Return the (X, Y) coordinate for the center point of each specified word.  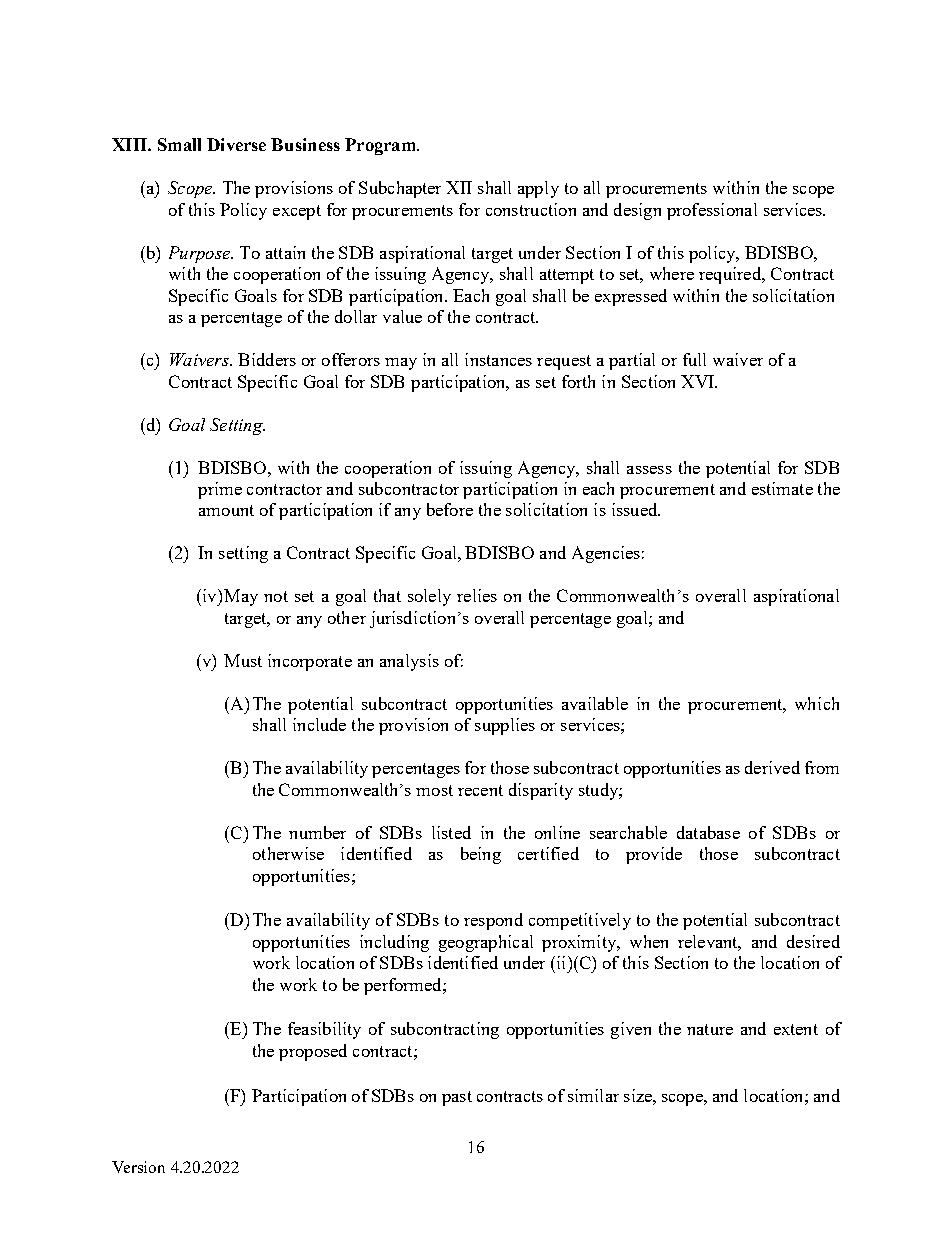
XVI (699, 381)
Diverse (236, 144)
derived (772, 767)
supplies (505, 726)
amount (226, 510)
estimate (782, 488)
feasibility (324, 1030)
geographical (486, 943)
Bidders (267, 359)
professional (712, 211)
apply (538, 189)
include (319, 724)
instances (498, 359)
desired (813, 941)
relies (477, 595)
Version (138, 1167)
